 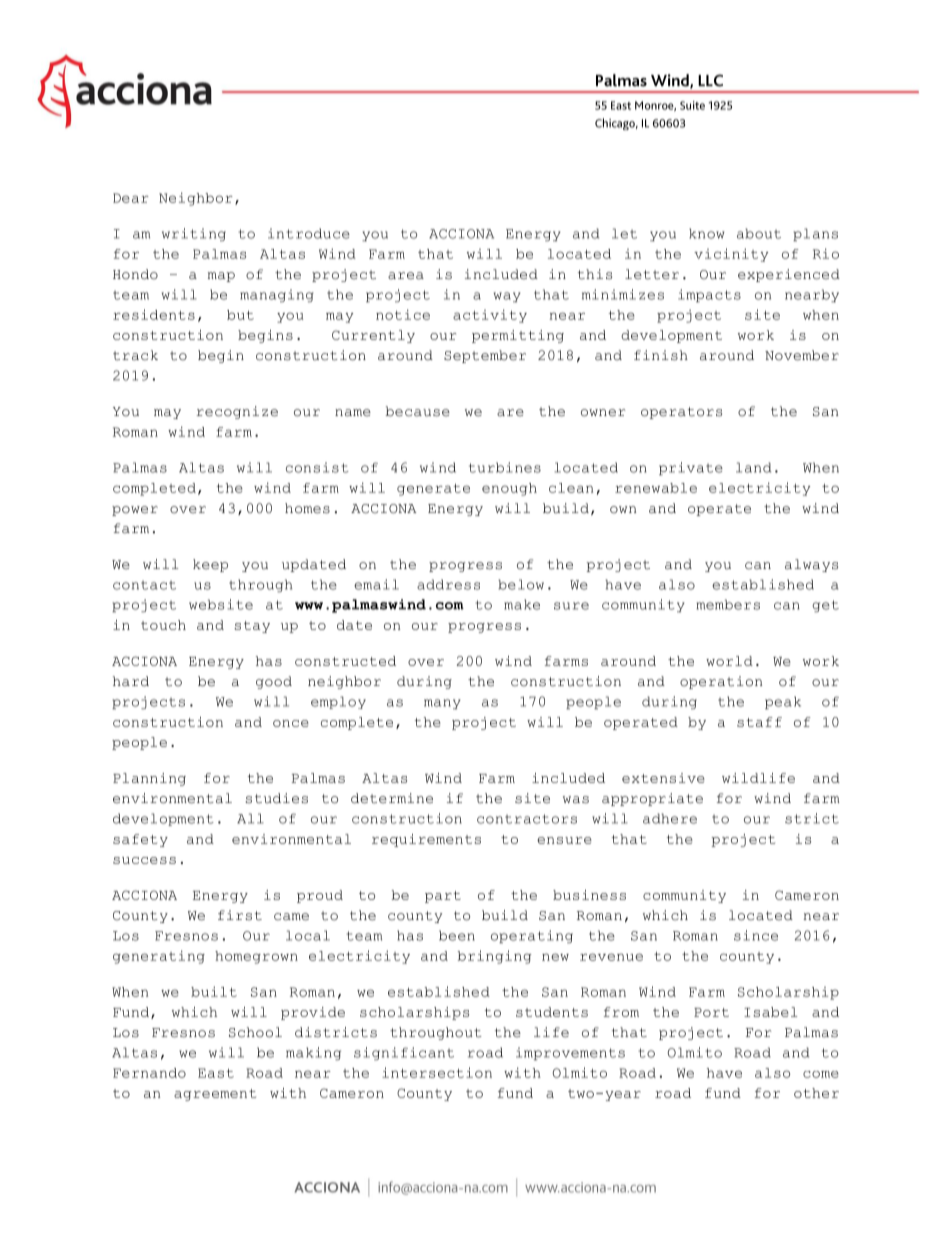 What do you see at coordinates (216, 1073) in the screenshot?
I see `East` at bounding box center [216, 1073].
